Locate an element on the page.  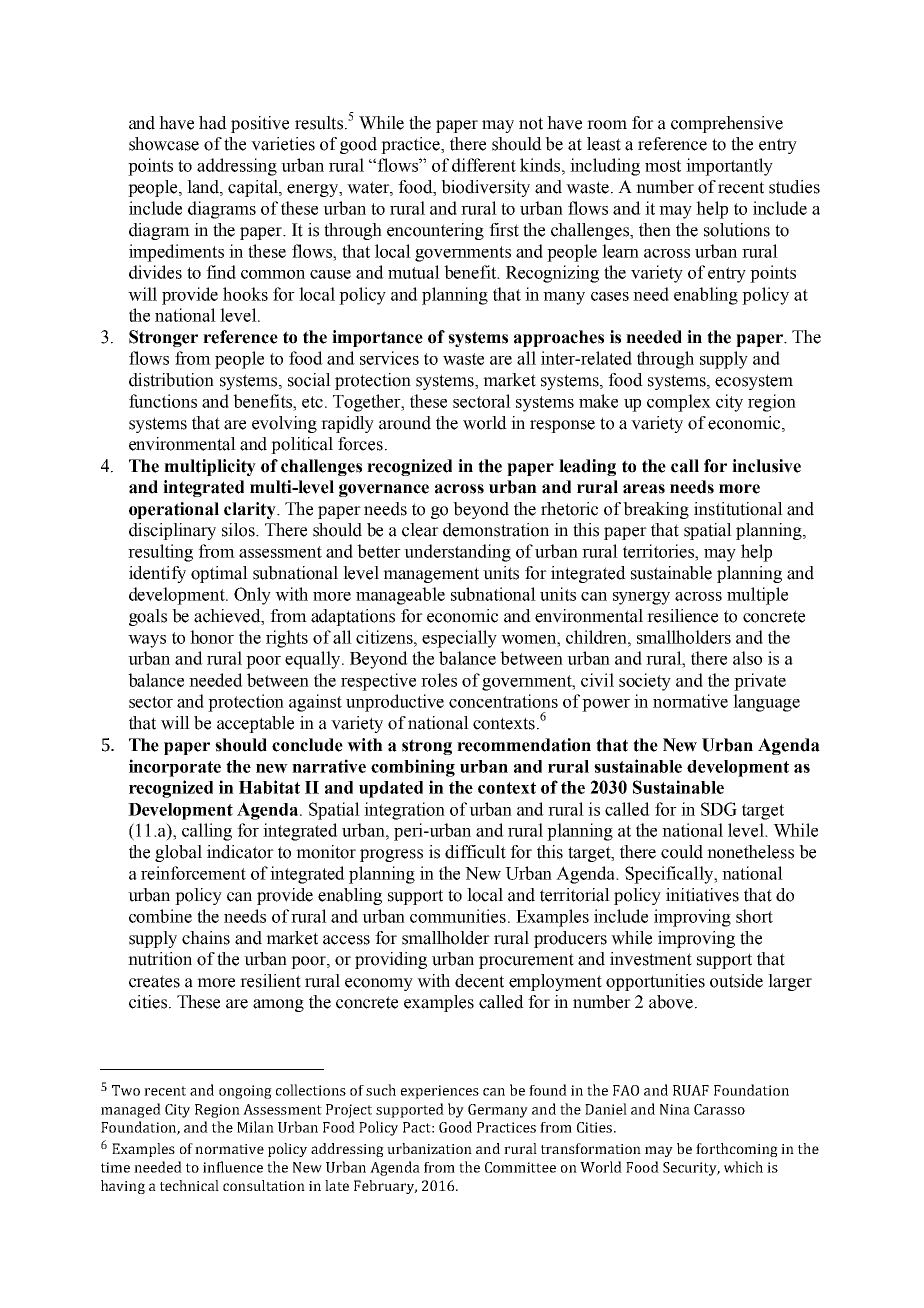
importantly is located at coordinates (729, 167).
